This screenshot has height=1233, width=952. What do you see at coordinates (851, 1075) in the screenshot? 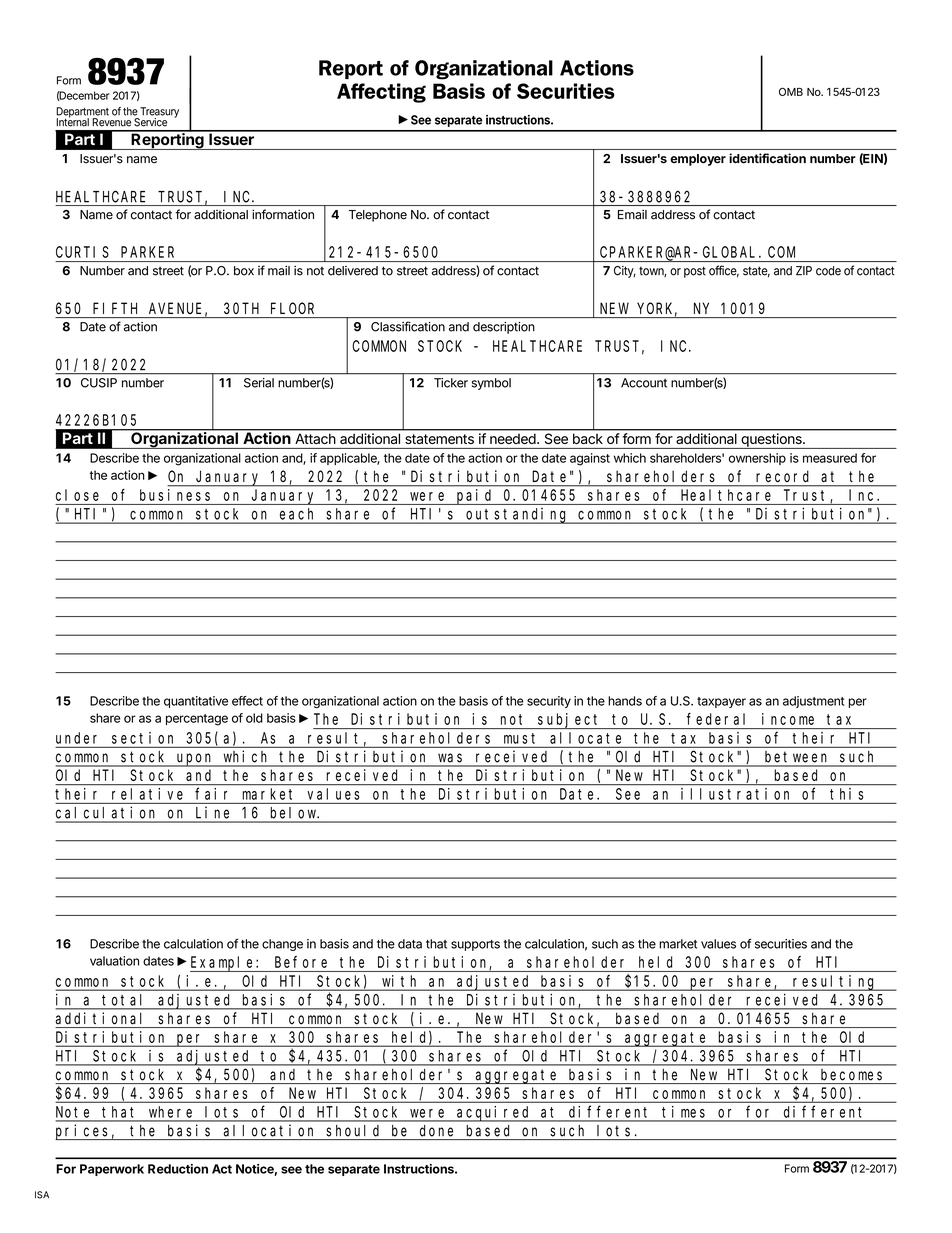
I see `becomes` at bounding box center [851, 1075].
